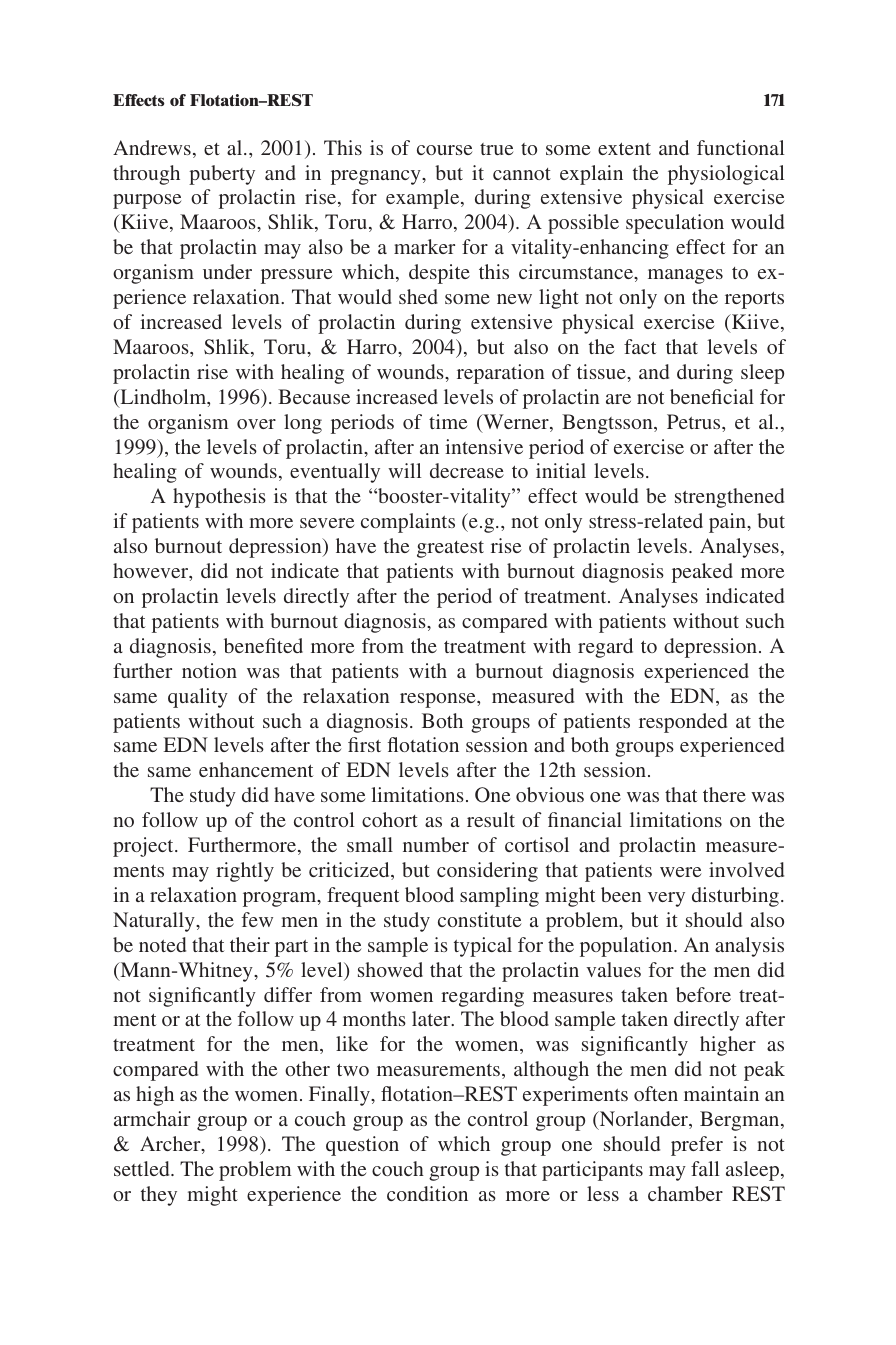 This screenshot has height=1345, width=896. What do you see at coordinates (171, 1145) in the screenshot?
I see `Archer` at bounding box center [171, 1145].
